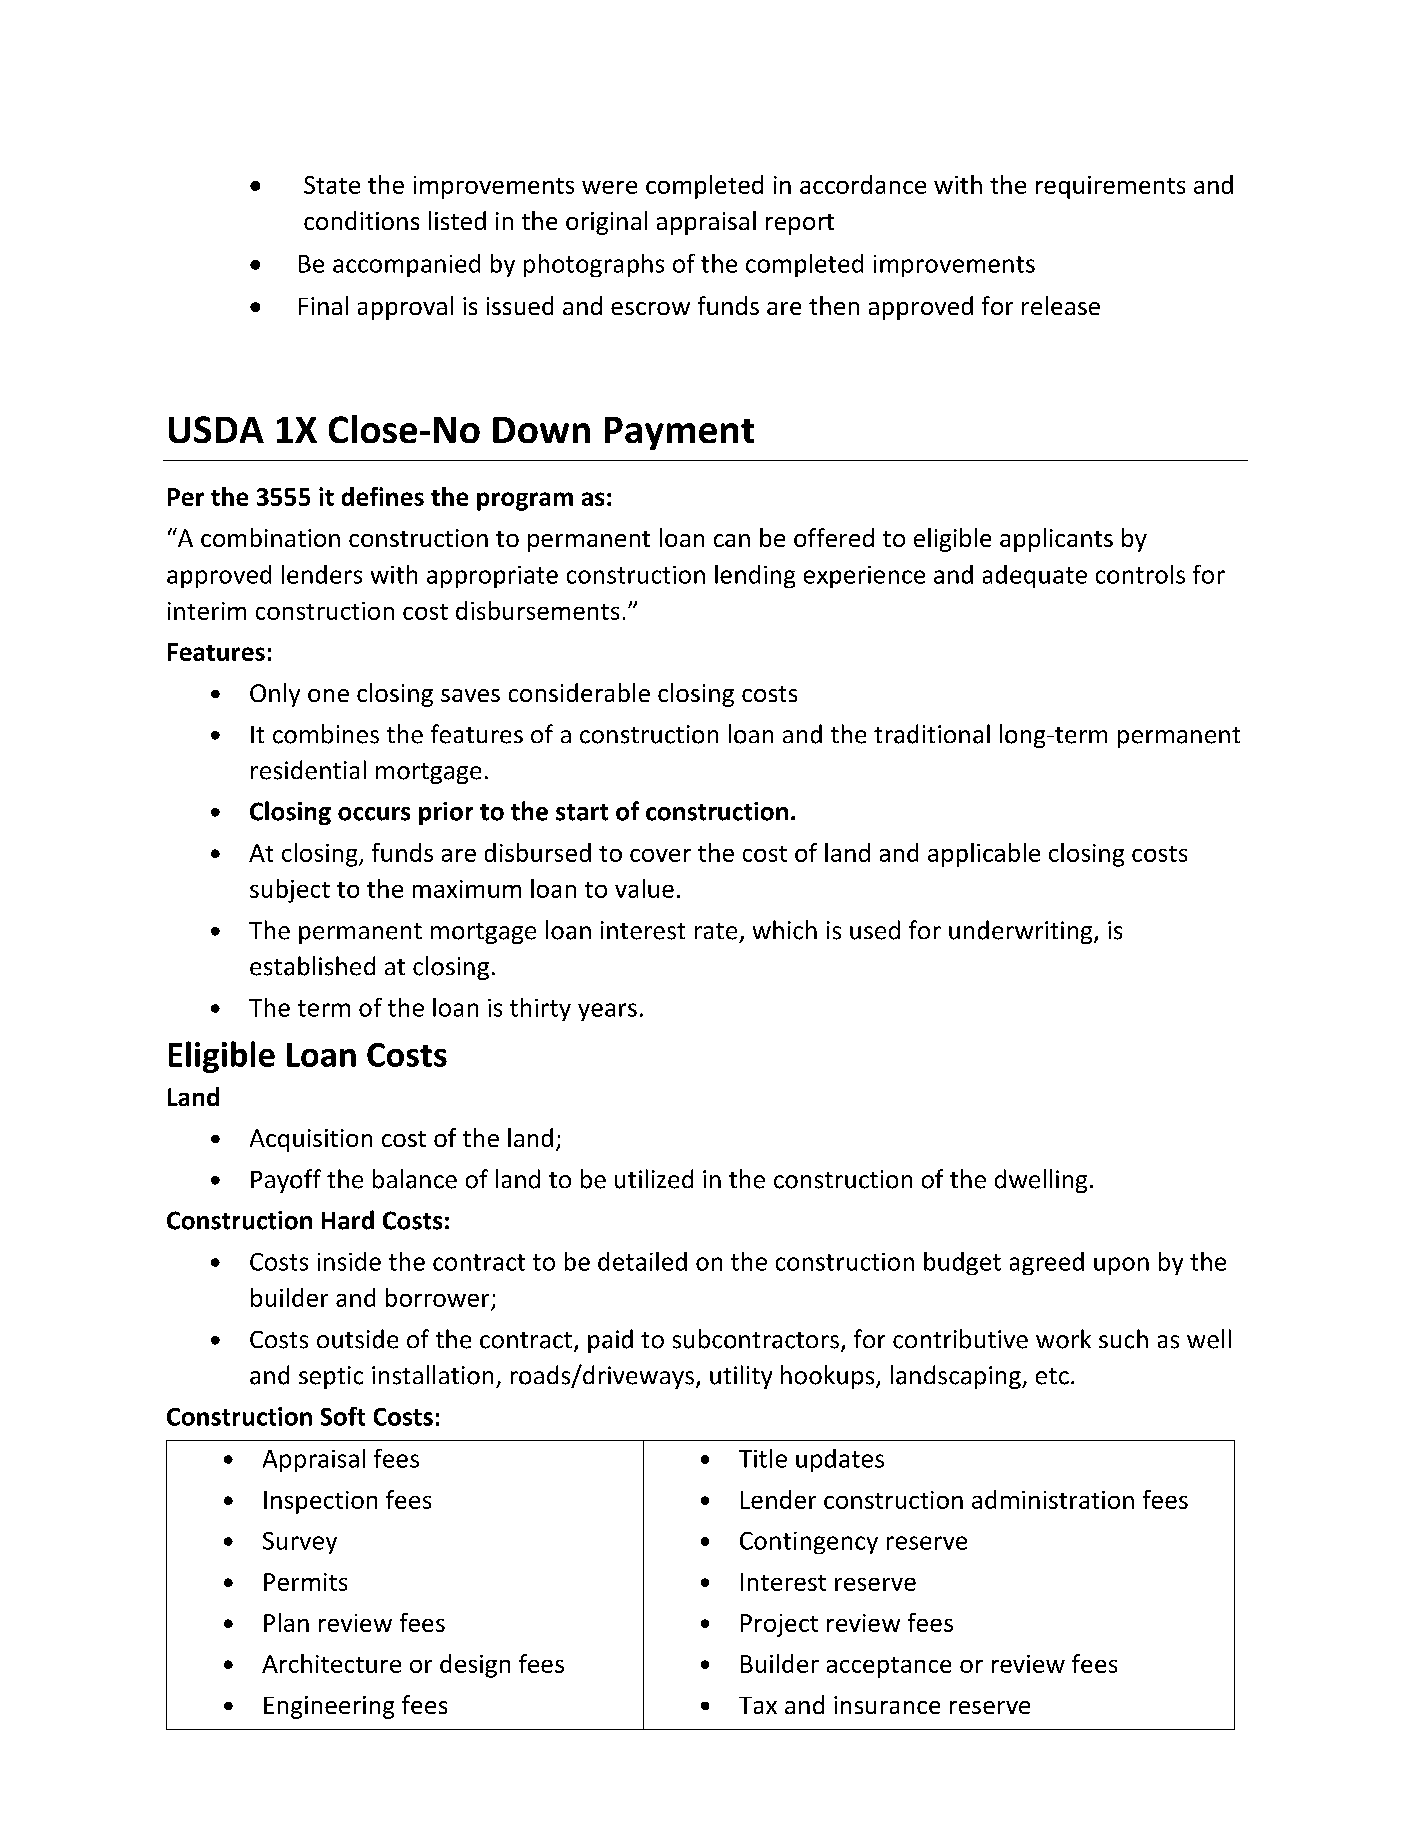 The width and height of the image is (1411, 1826). Describe the element at coordinates (755, 576) in the image. I see `lending` at that location.
